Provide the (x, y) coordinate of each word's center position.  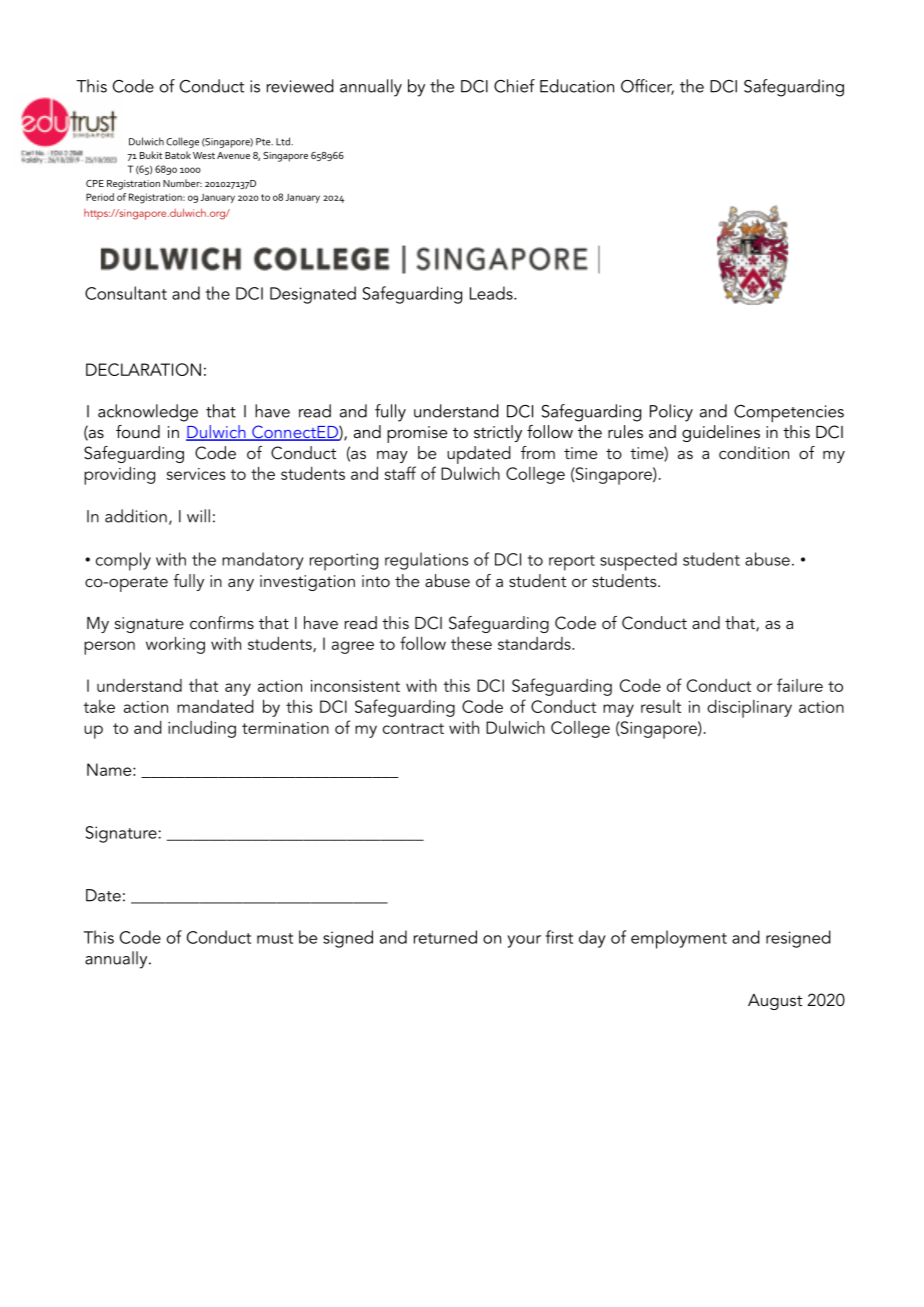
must (275, 938)
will (198, 516)
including (202, 729)
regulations (426, 561)
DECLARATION (143, 369)
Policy (671, 413)
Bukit (151, 155)
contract (413, 728)
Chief (514, 86)
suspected (638, 561)
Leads (492, 293)
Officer (647, 87)
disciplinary (749, 709)
